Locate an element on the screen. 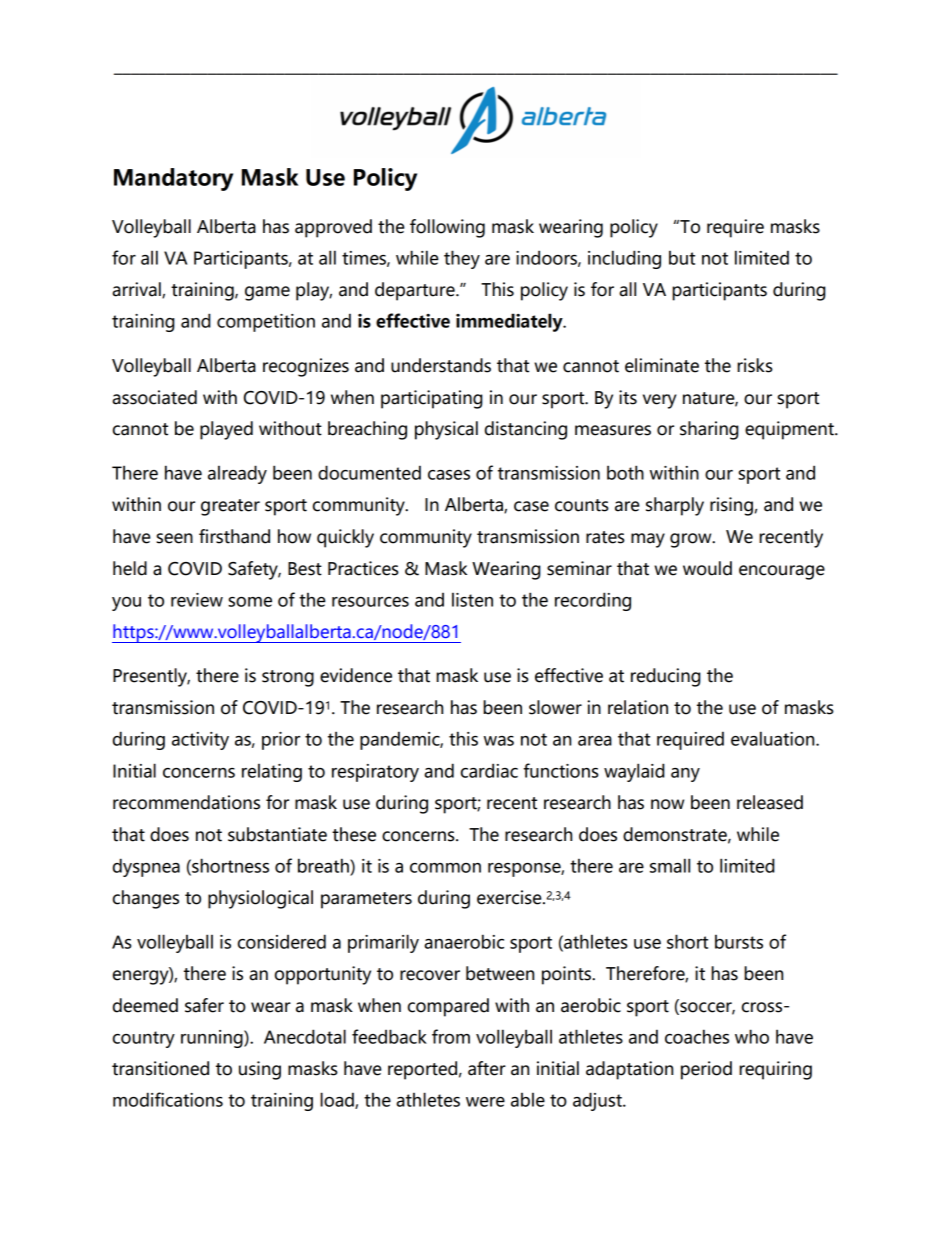  after is located at coordinates (487, 1068).
